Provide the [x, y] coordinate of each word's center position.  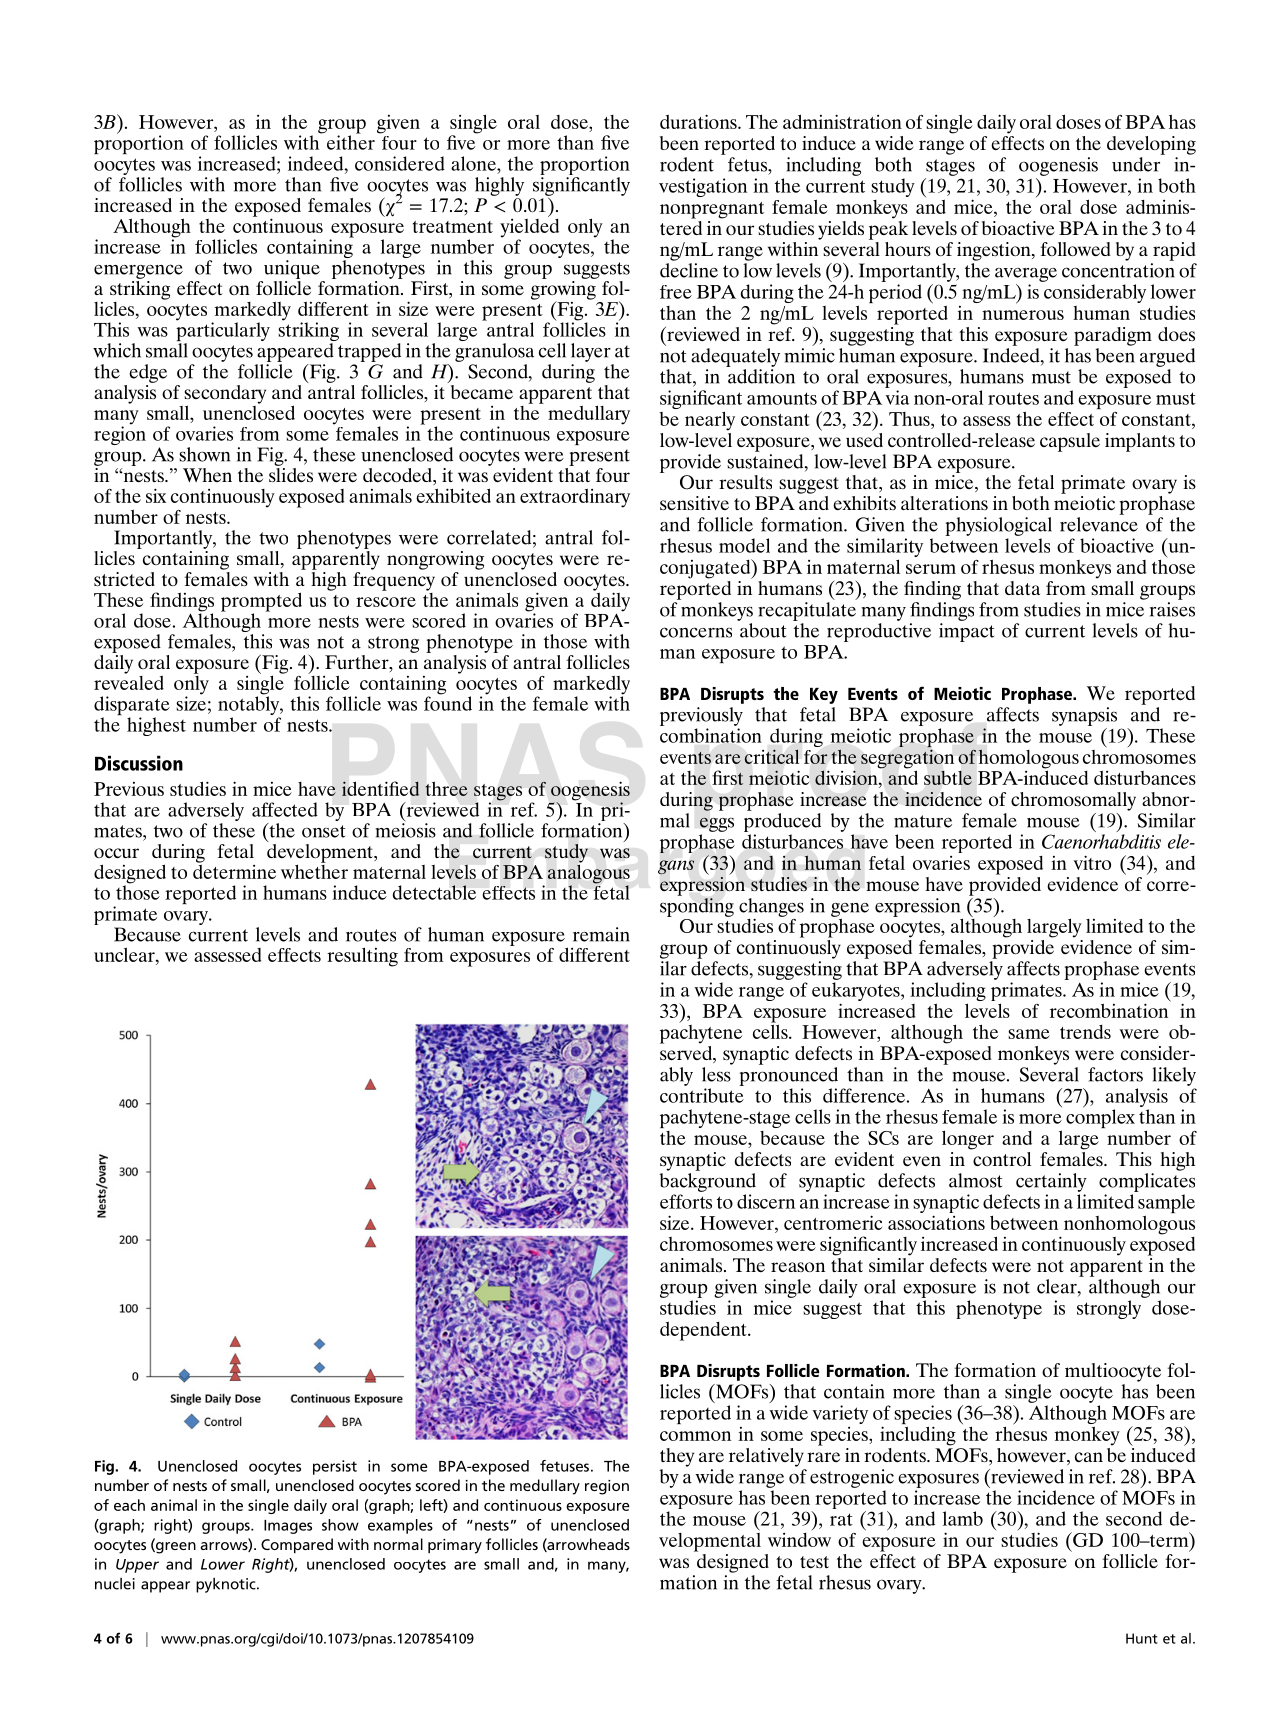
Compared [297, 1546]
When [207, 475]
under [1136, 164]
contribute [702, 1095]
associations [936, 1222]
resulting [362, 957]
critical [771, 756]
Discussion [139, 763]
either [351, 141]
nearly [710, 421]
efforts [686, 1201]
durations [699, 121]
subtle [948, 778]
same [1029, 1034]
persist [335, 1467]
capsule [1070, 442]
